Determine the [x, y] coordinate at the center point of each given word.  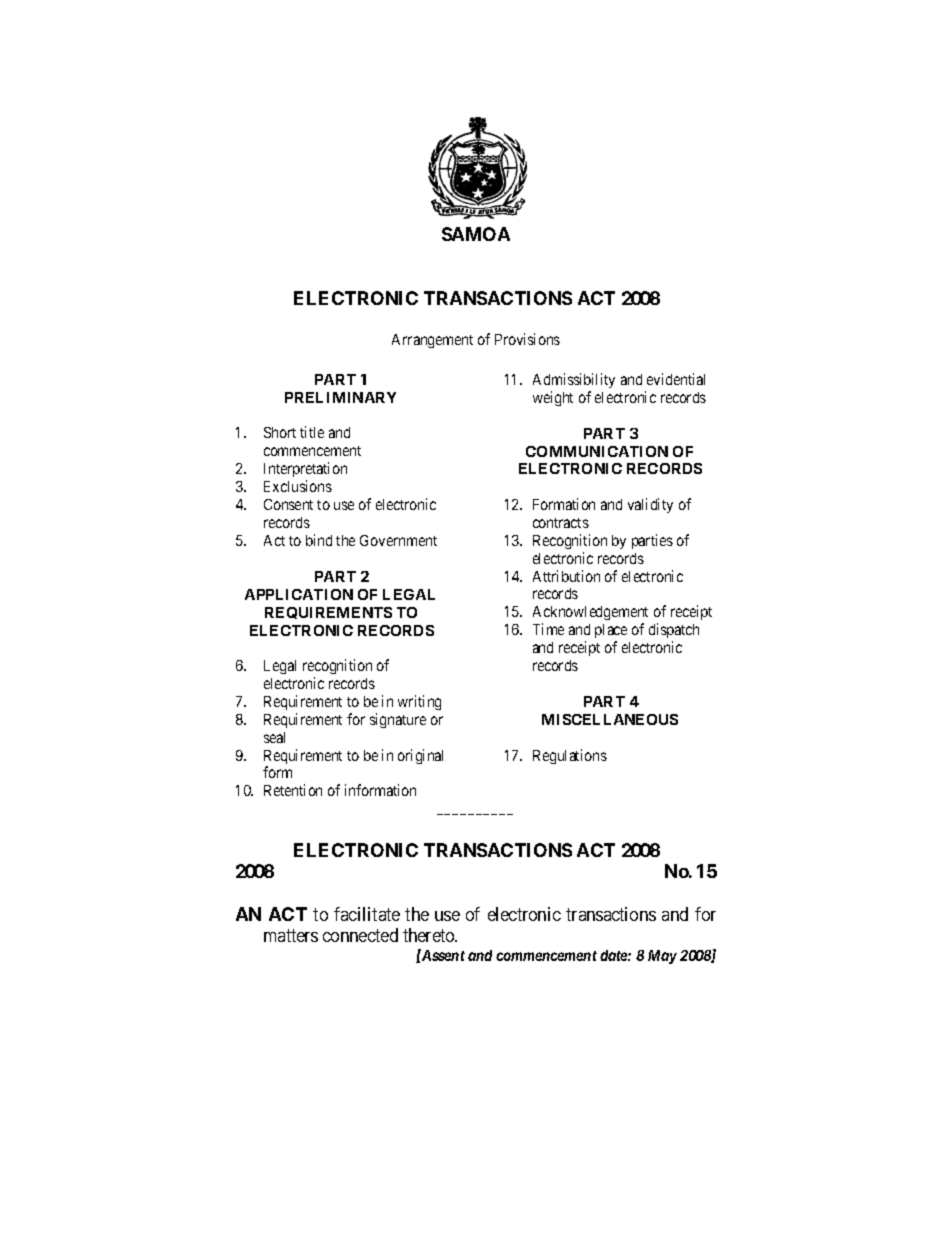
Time [548, 629]
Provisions [527, 339]
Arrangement [432, 341]
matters [291, 936]
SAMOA [476, 234]
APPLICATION [299, 594]
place [611, 631]
